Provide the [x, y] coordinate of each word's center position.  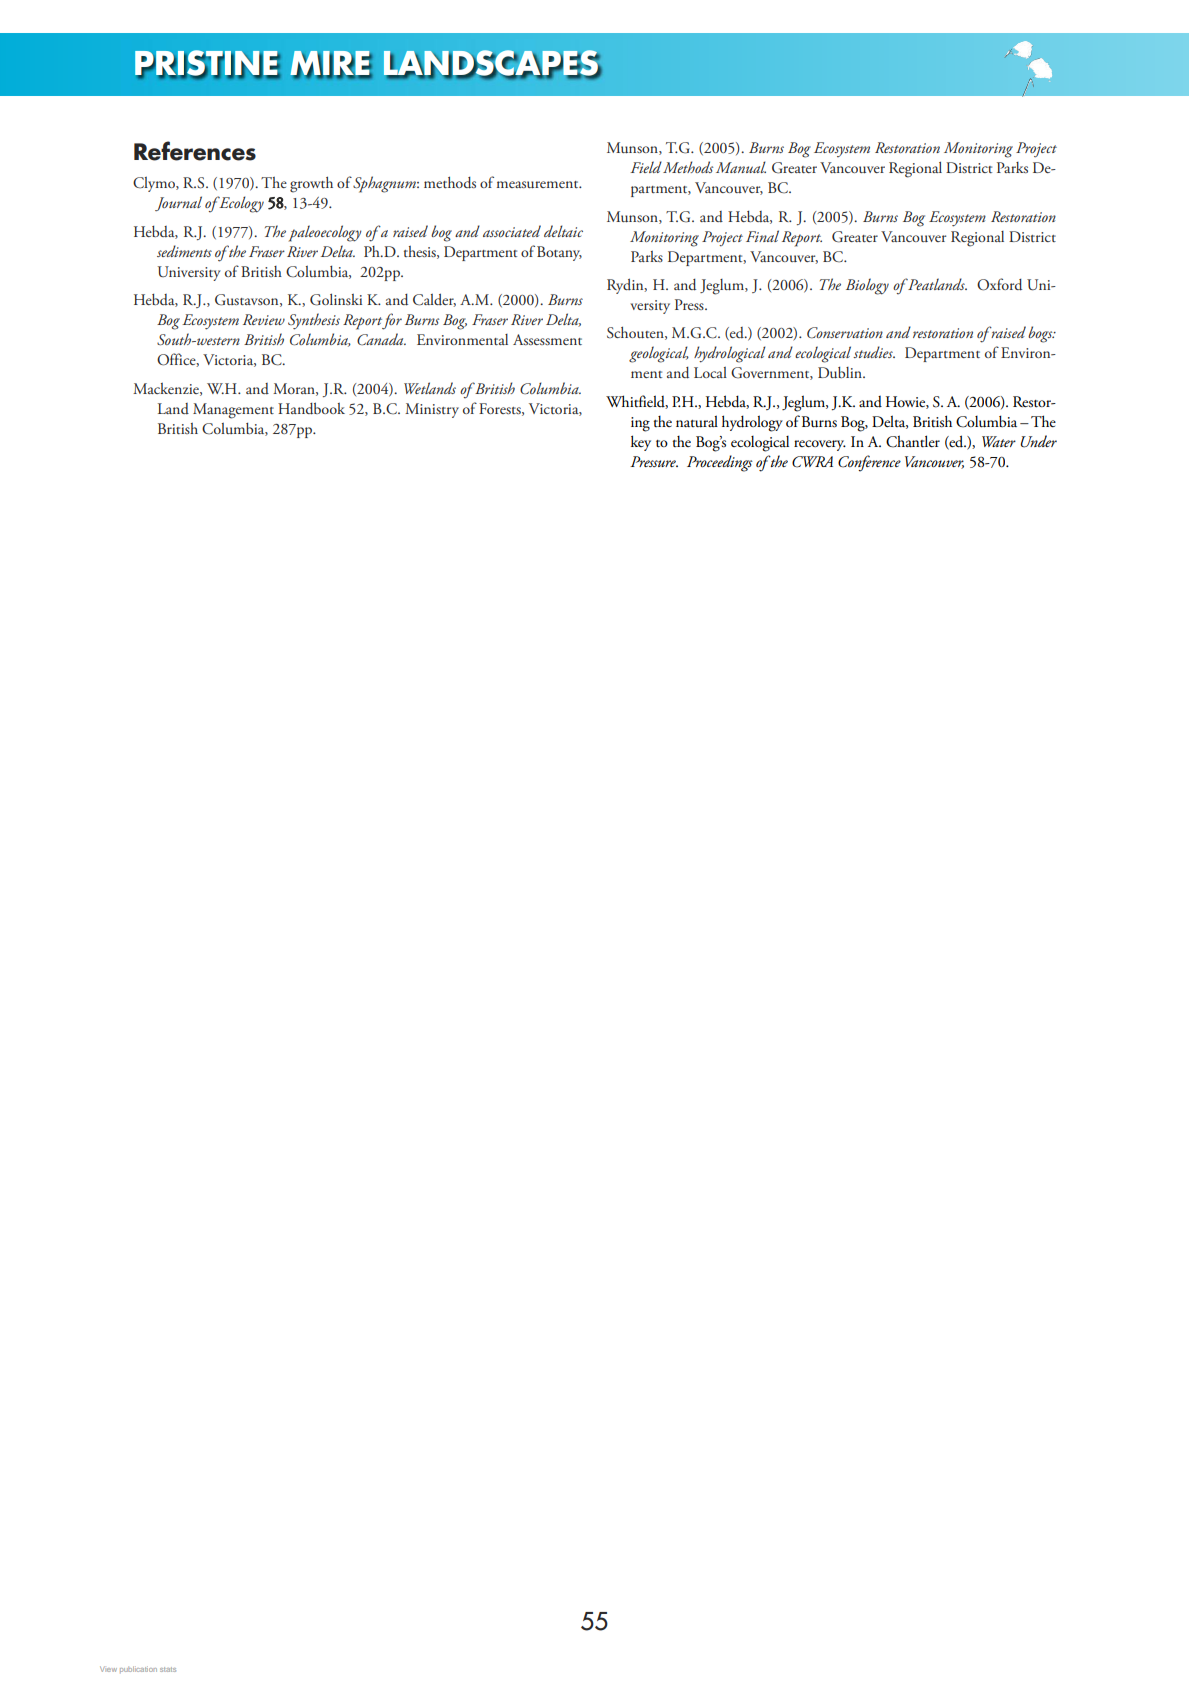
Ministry [432, 410]
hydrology [752, 423]
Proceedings [720, 463]
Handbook [311, 408]
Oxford [999, 284]
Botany [559, 253]
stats [168, 1669]
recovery [820, 445]
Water [999, 441]
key [641, 443]
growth [311, 184]
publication [138, 1669]
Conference [869, 463]
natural [697, 421]
